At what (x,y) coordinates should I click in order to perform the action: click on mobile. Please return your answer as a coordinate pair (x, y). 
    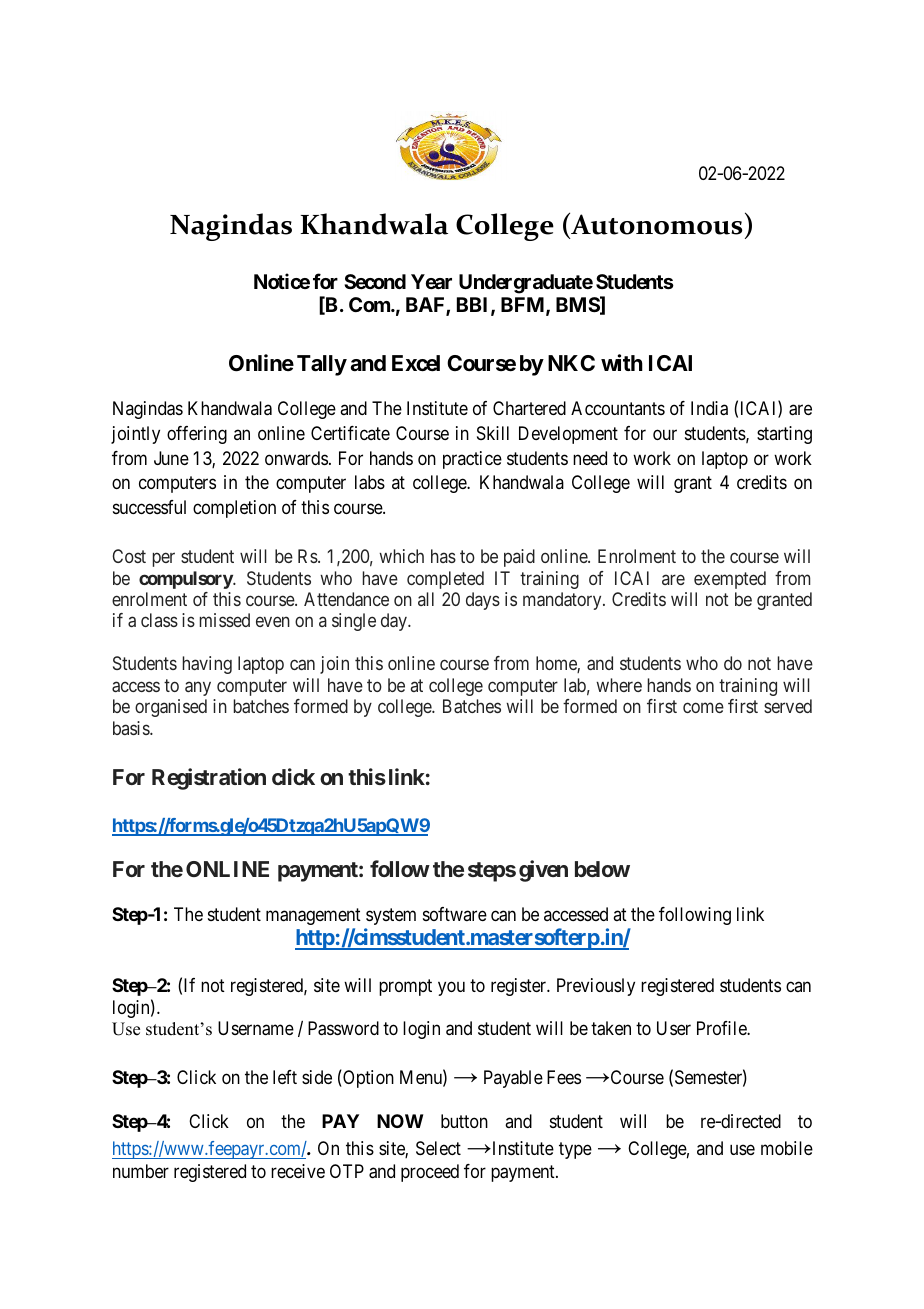
    Looking at the image, I should click on (787, 1148).
